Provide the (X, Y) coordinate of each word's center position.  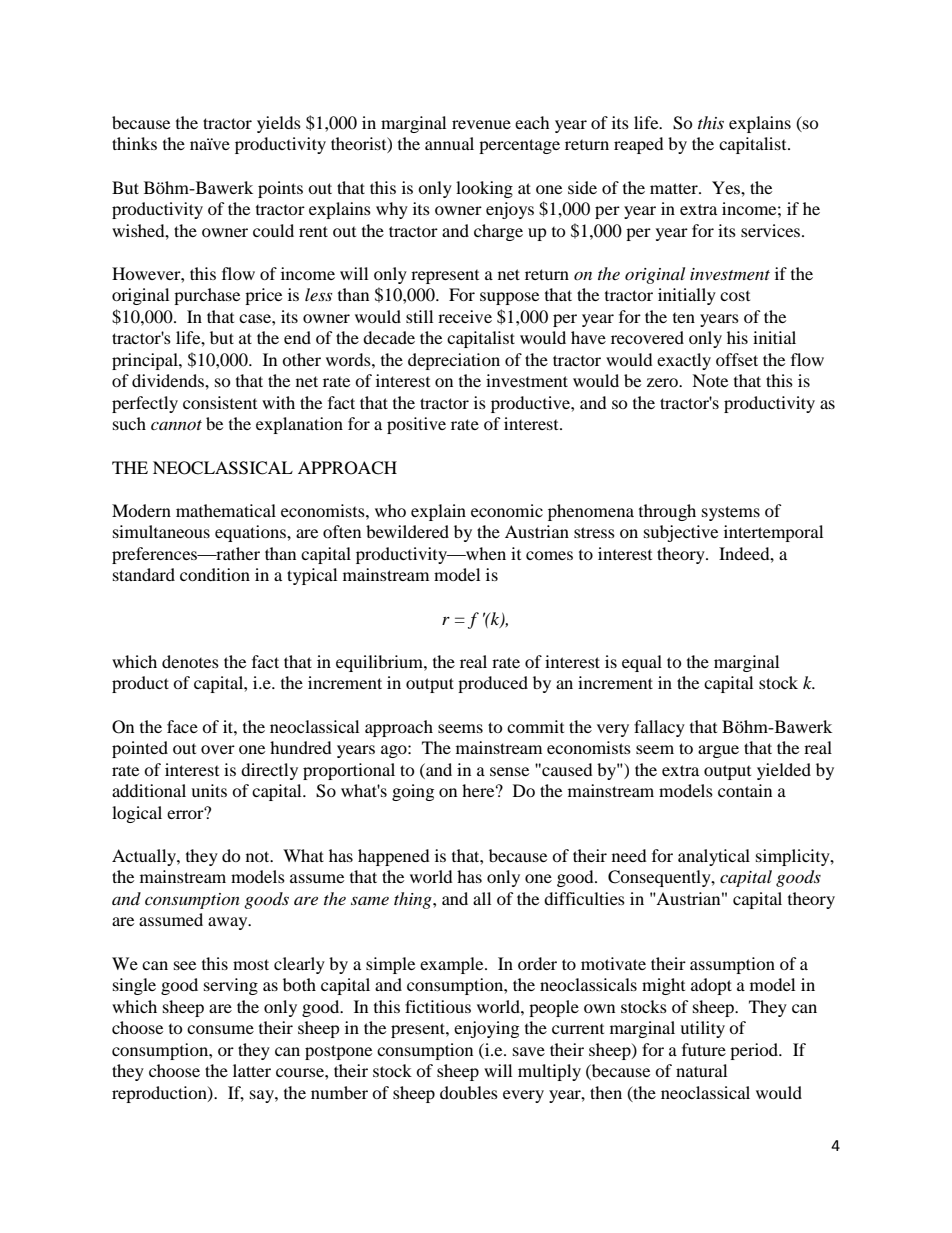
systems (731, 513)
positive (416, 425)
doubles (469, 1092)
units (209, 790)
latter (252, 1070)
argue (718, 751)
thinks (134, 143)
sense (509, 771)
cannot (176, 425)
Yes (727, 187)
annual (449, 143)
